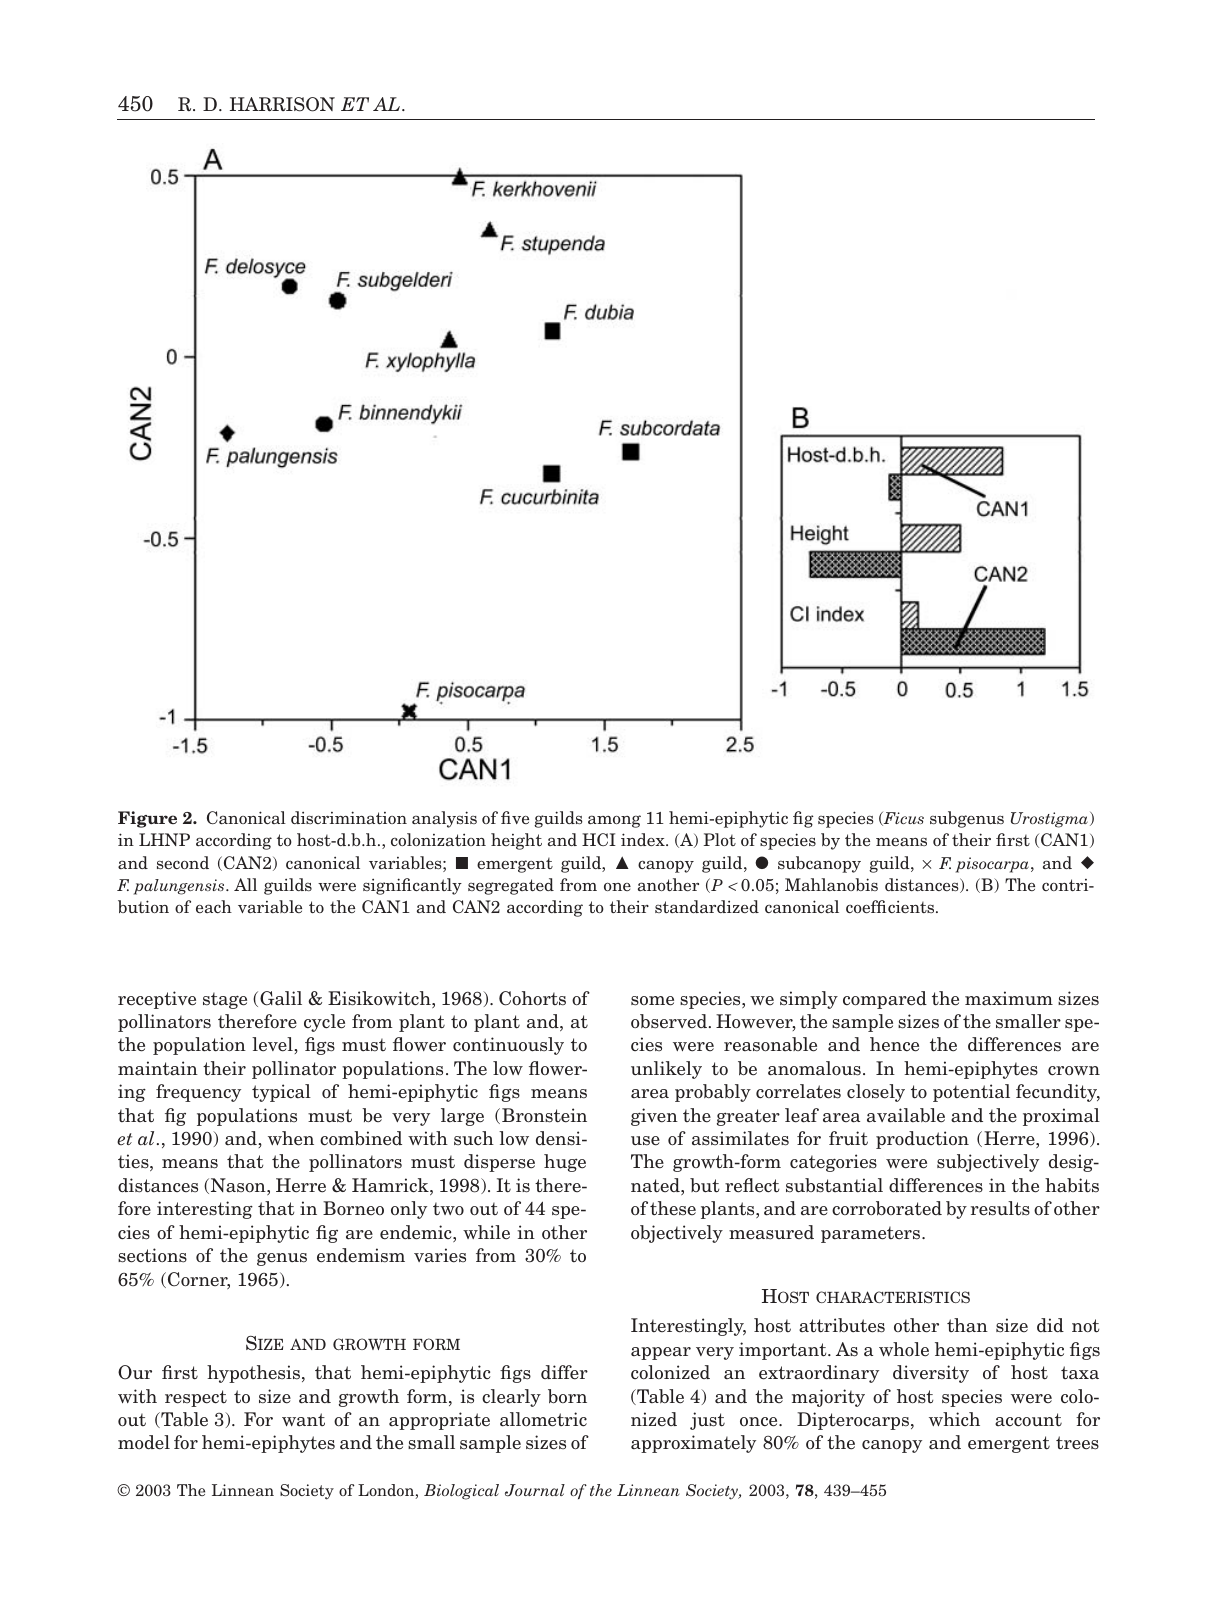  Describe the element at coordinates (349, 817) in the document. I see `discrimination` at that location.
